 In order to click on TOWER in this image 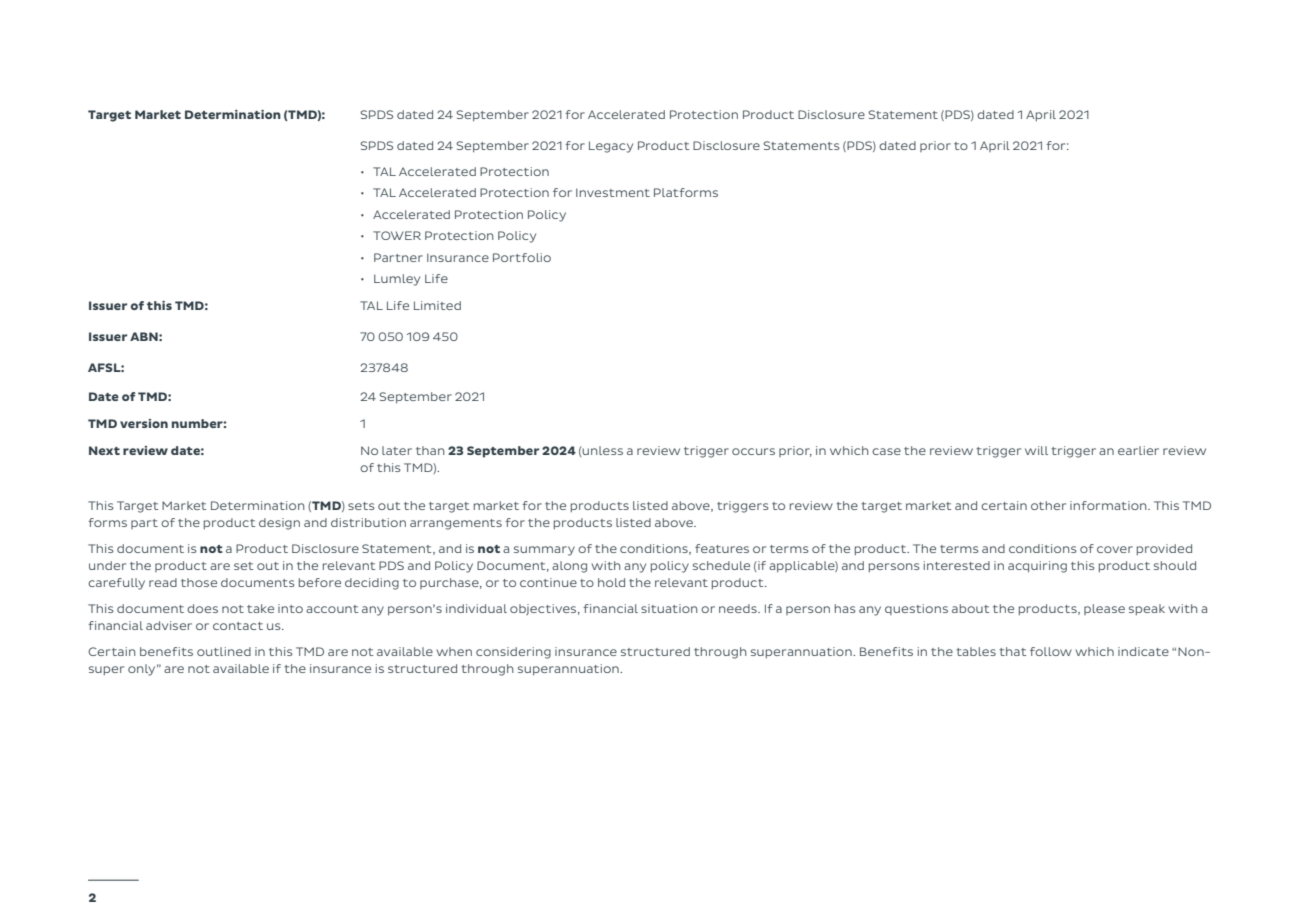, I will do `click(397, 235)`.
